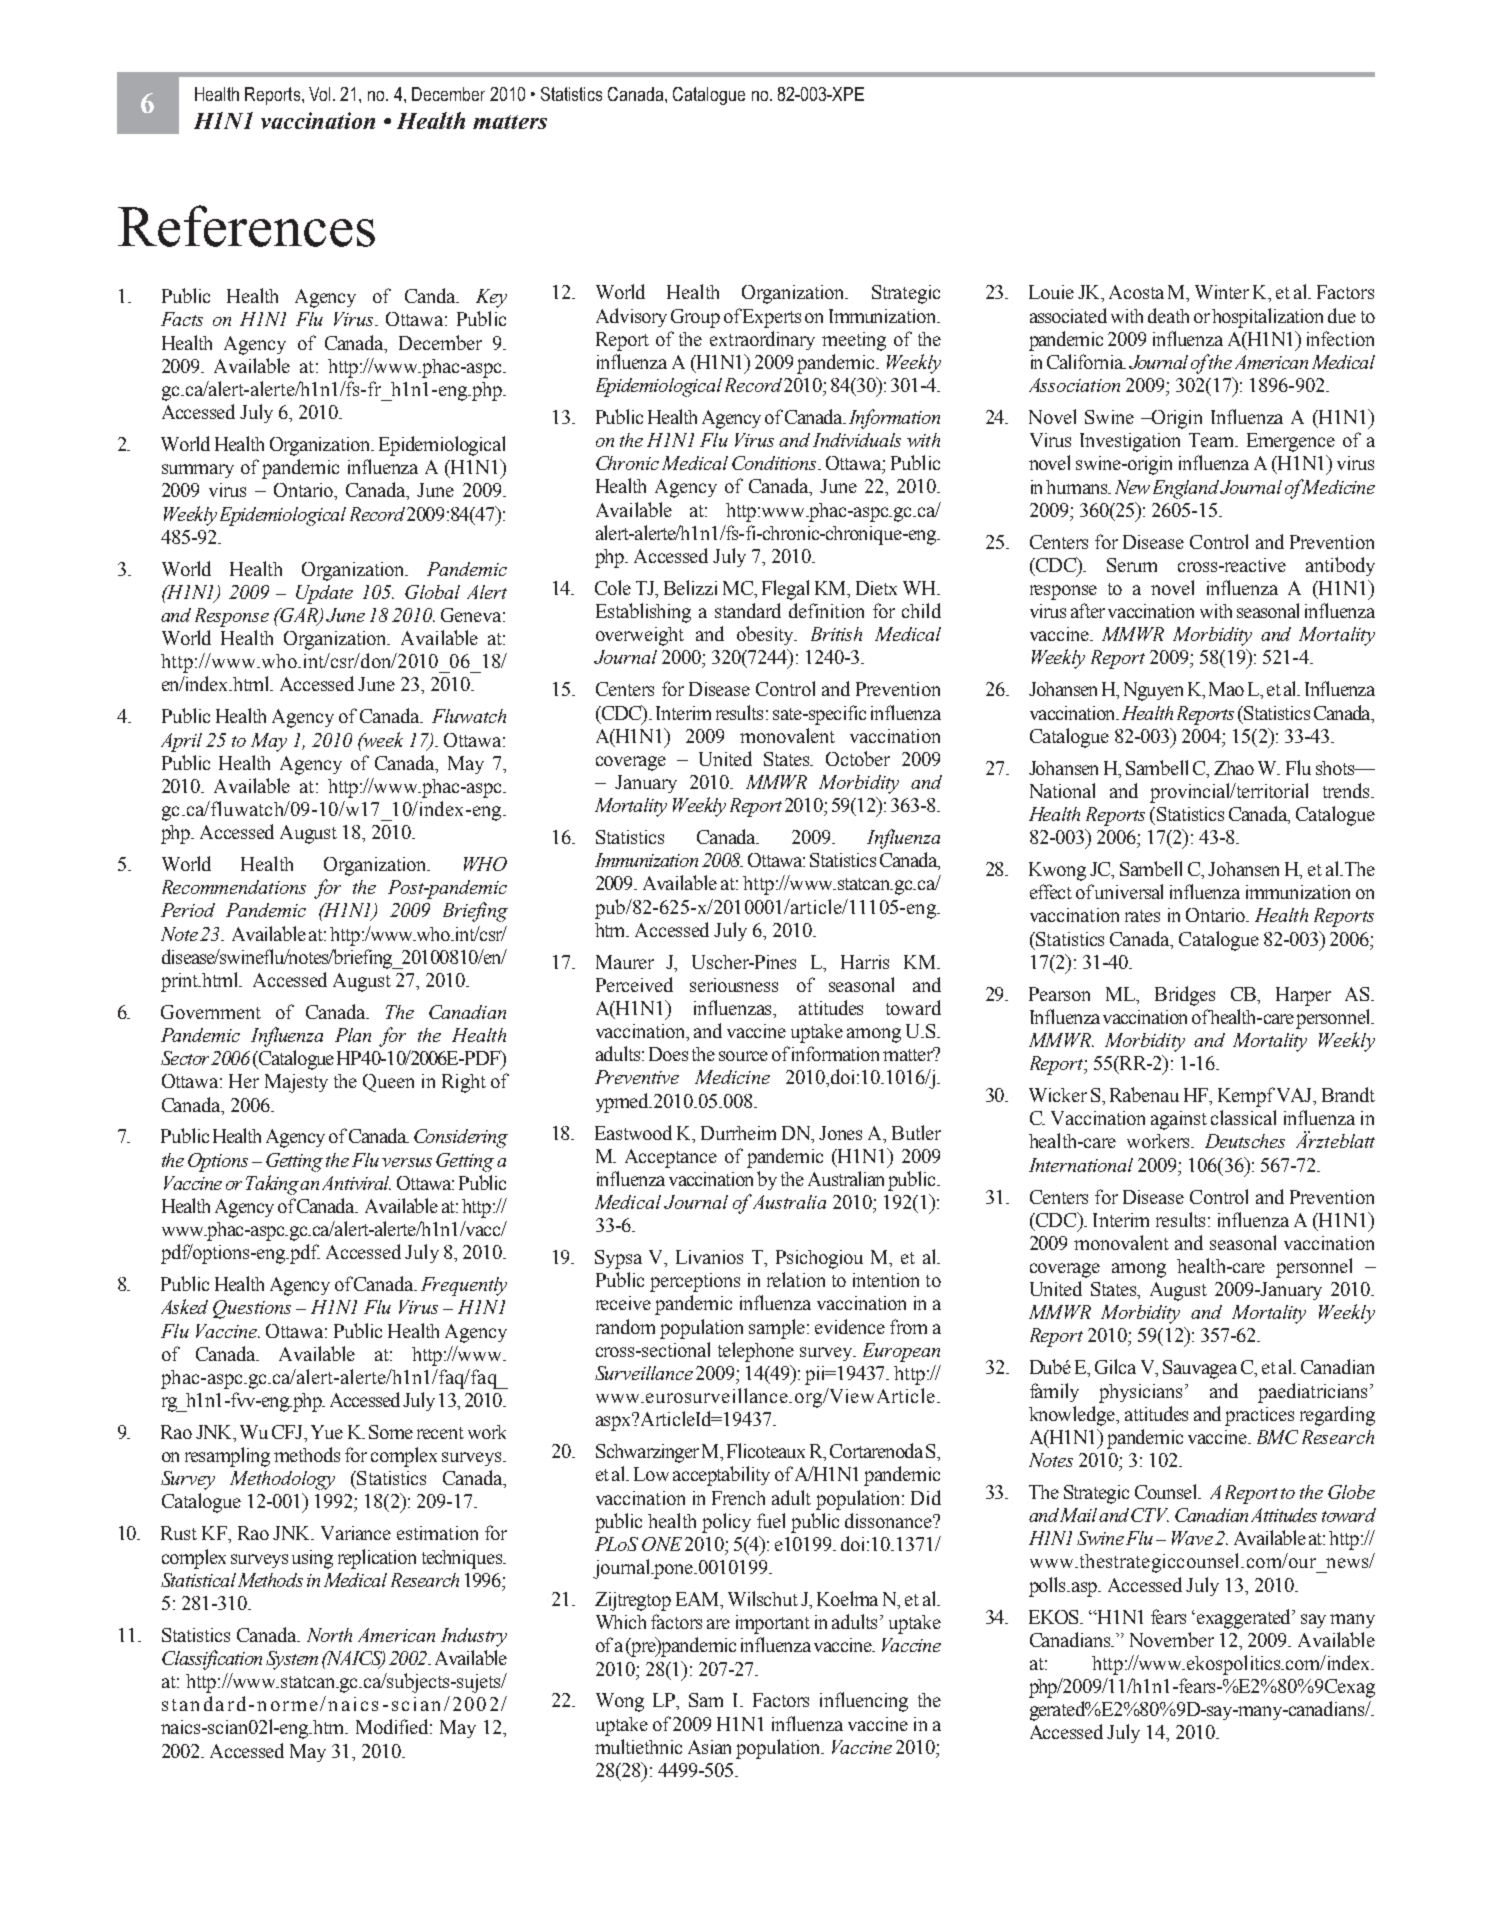 The height and width of the image is (1931, 1492). Describe the element at coordinates (671, 1158) in the image. I see `Acceptance` at that location.
